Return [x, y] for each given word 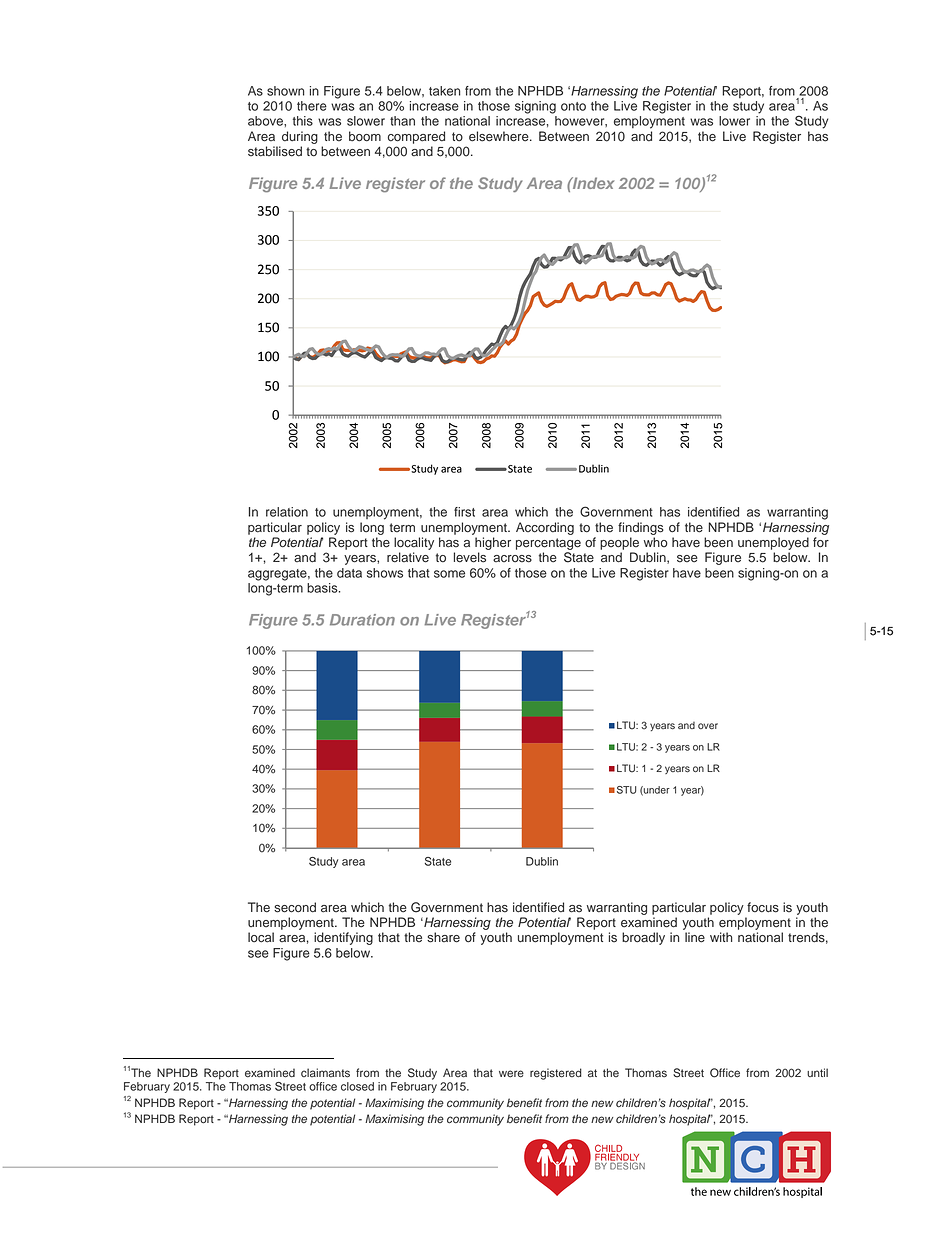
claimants [325, 1073]
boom [365, 136]
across [512, 559]
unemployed [773, 543]
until [817, 1072]
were [511, 1074]
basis [323, 588]
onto [573, 106]
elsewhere [500, 136]
